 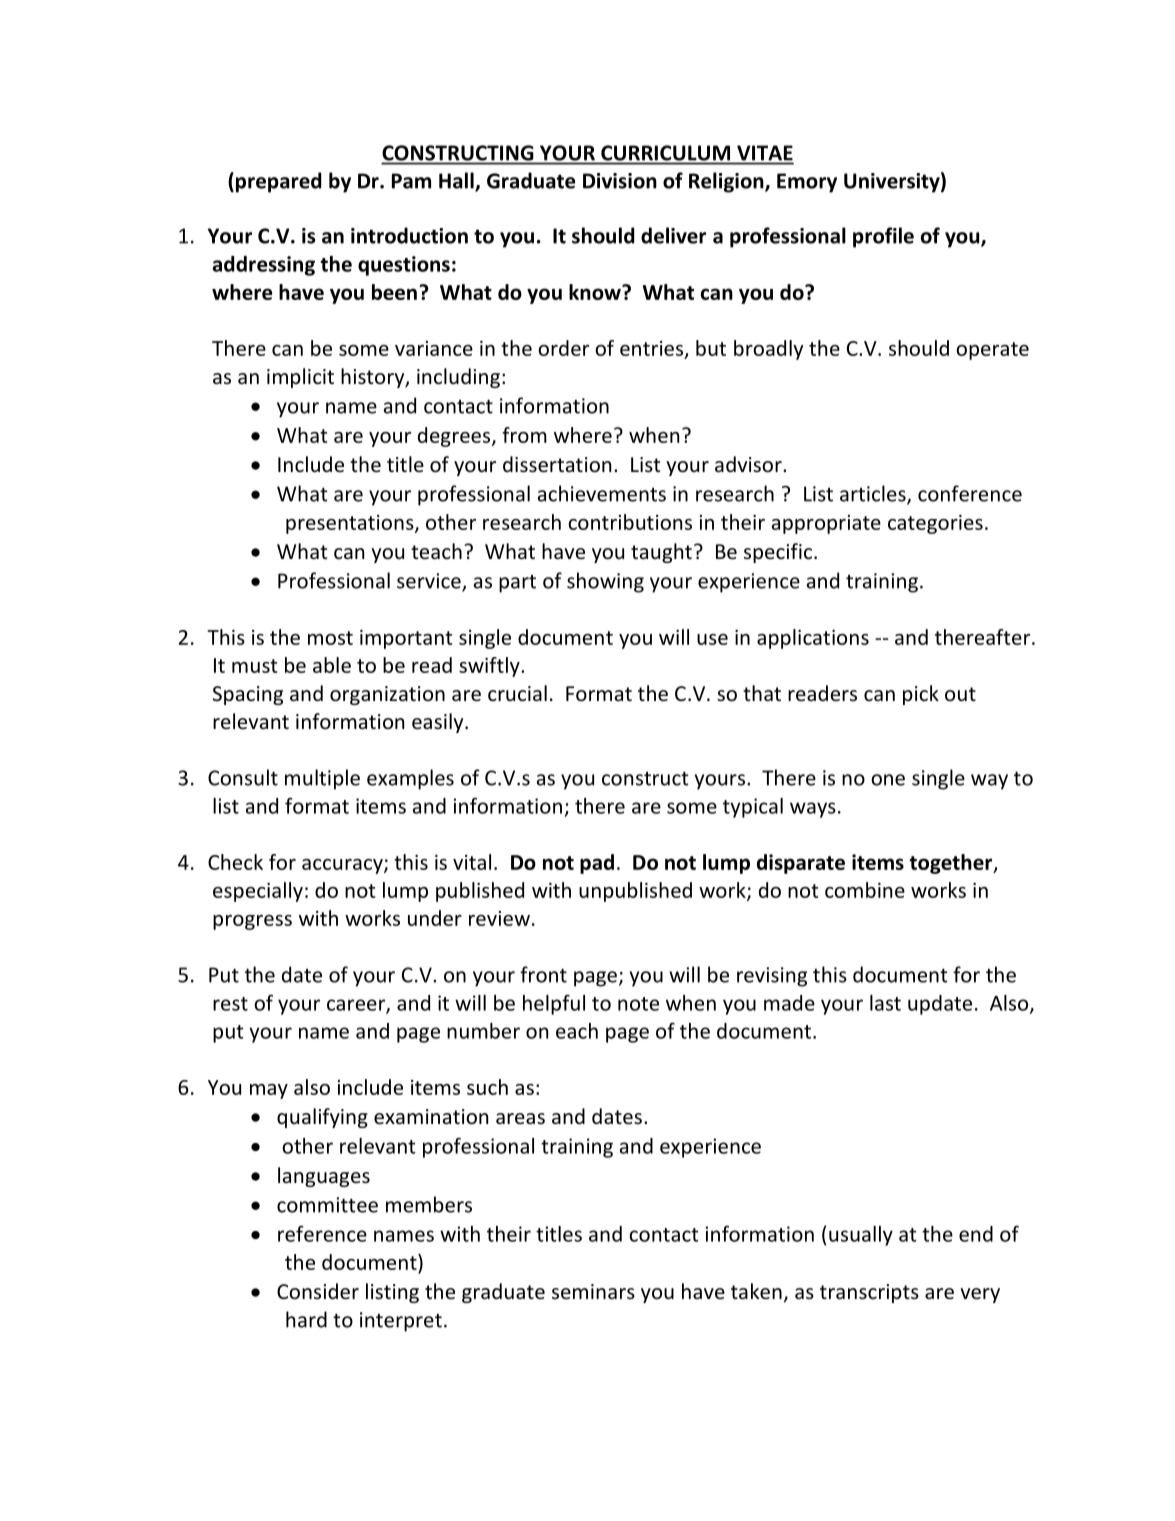 I want to click on profile, so click(x=883, y=237).
